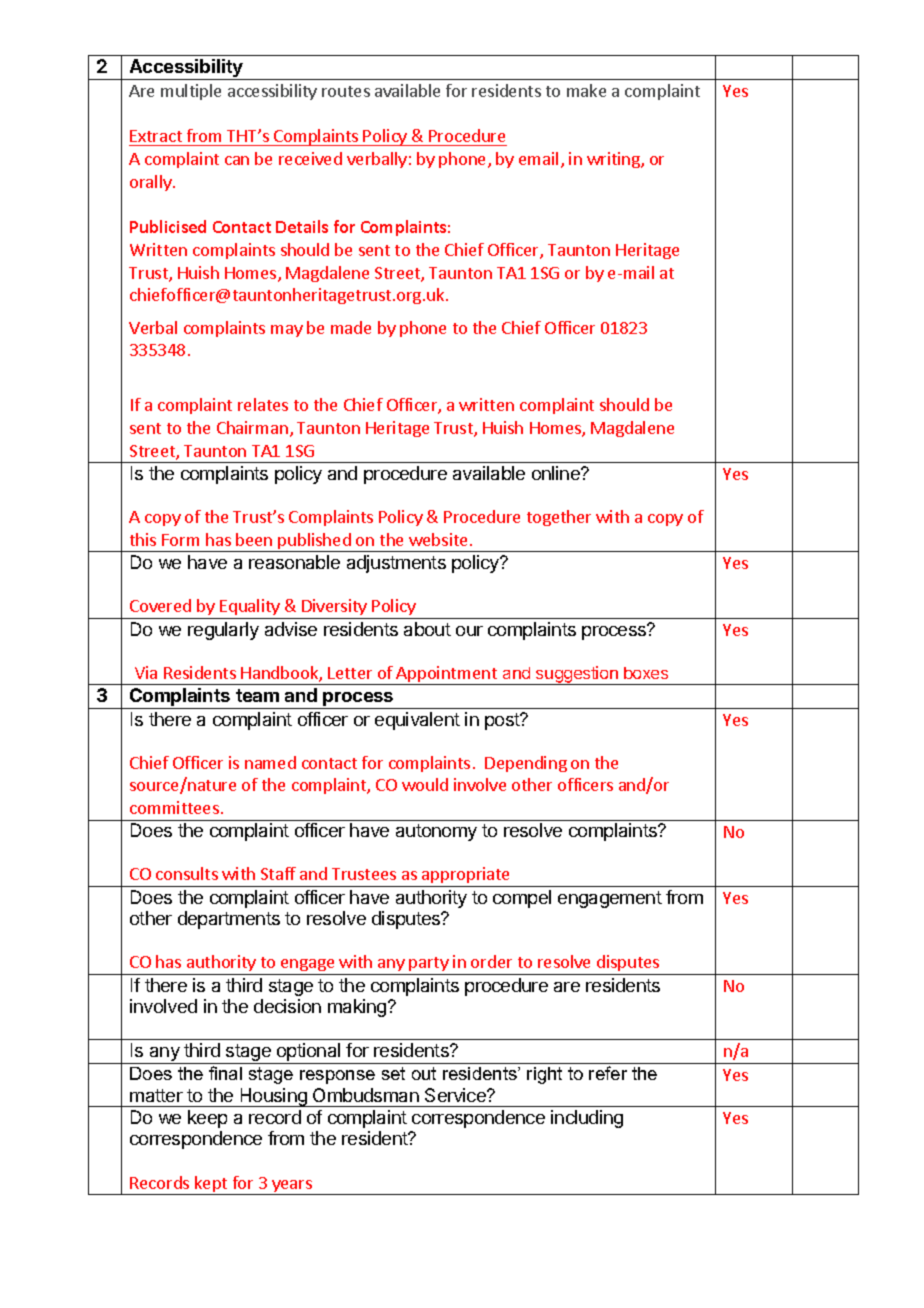 The width and height of the screenshot is (924, 1308). What do you see at coordinates (346, 91) in the screenshot?
I see `routes` at bounding box center [346, 91].
